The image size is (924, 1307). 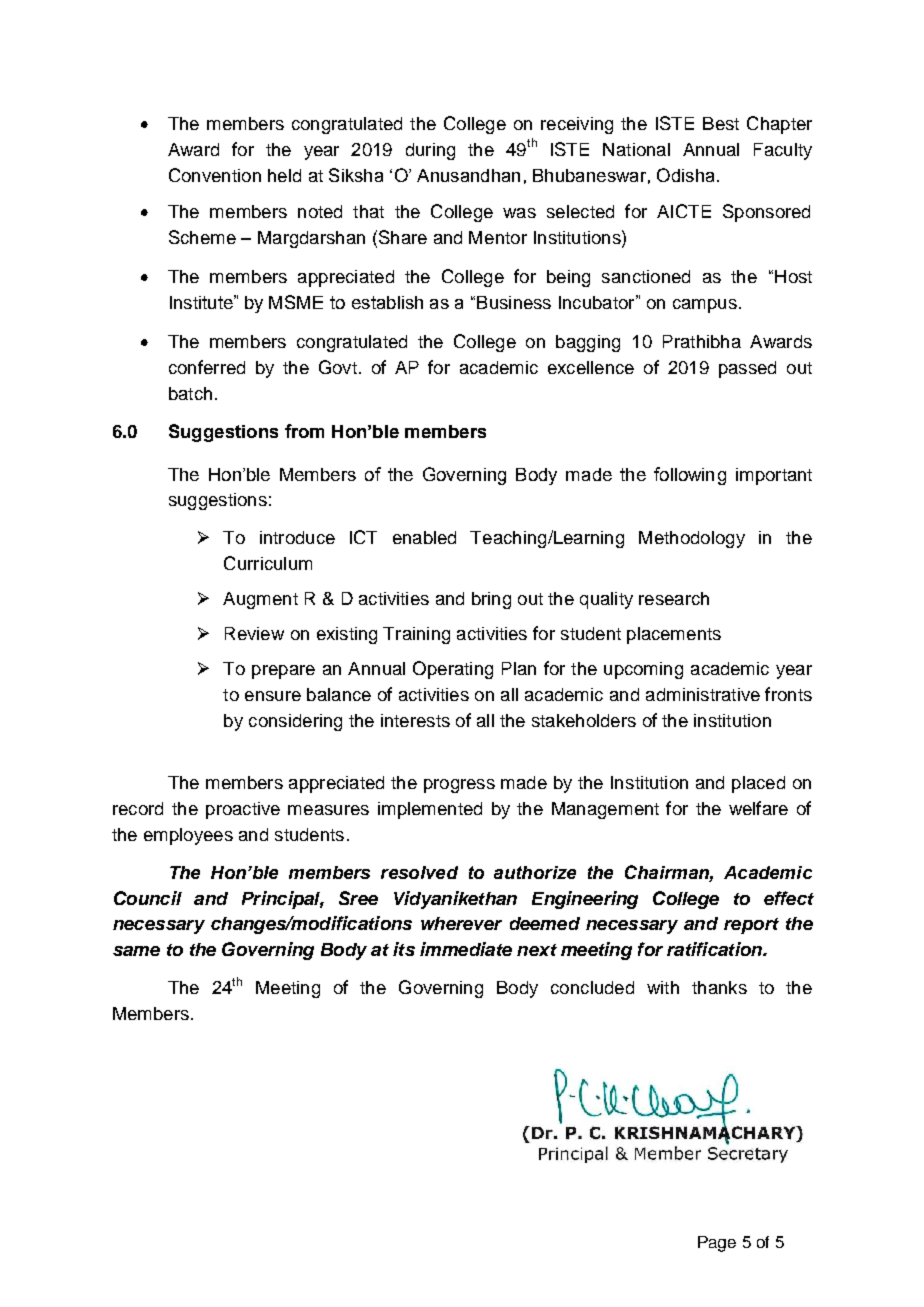 I want to click on thanks, so click(x=719, y=987).
